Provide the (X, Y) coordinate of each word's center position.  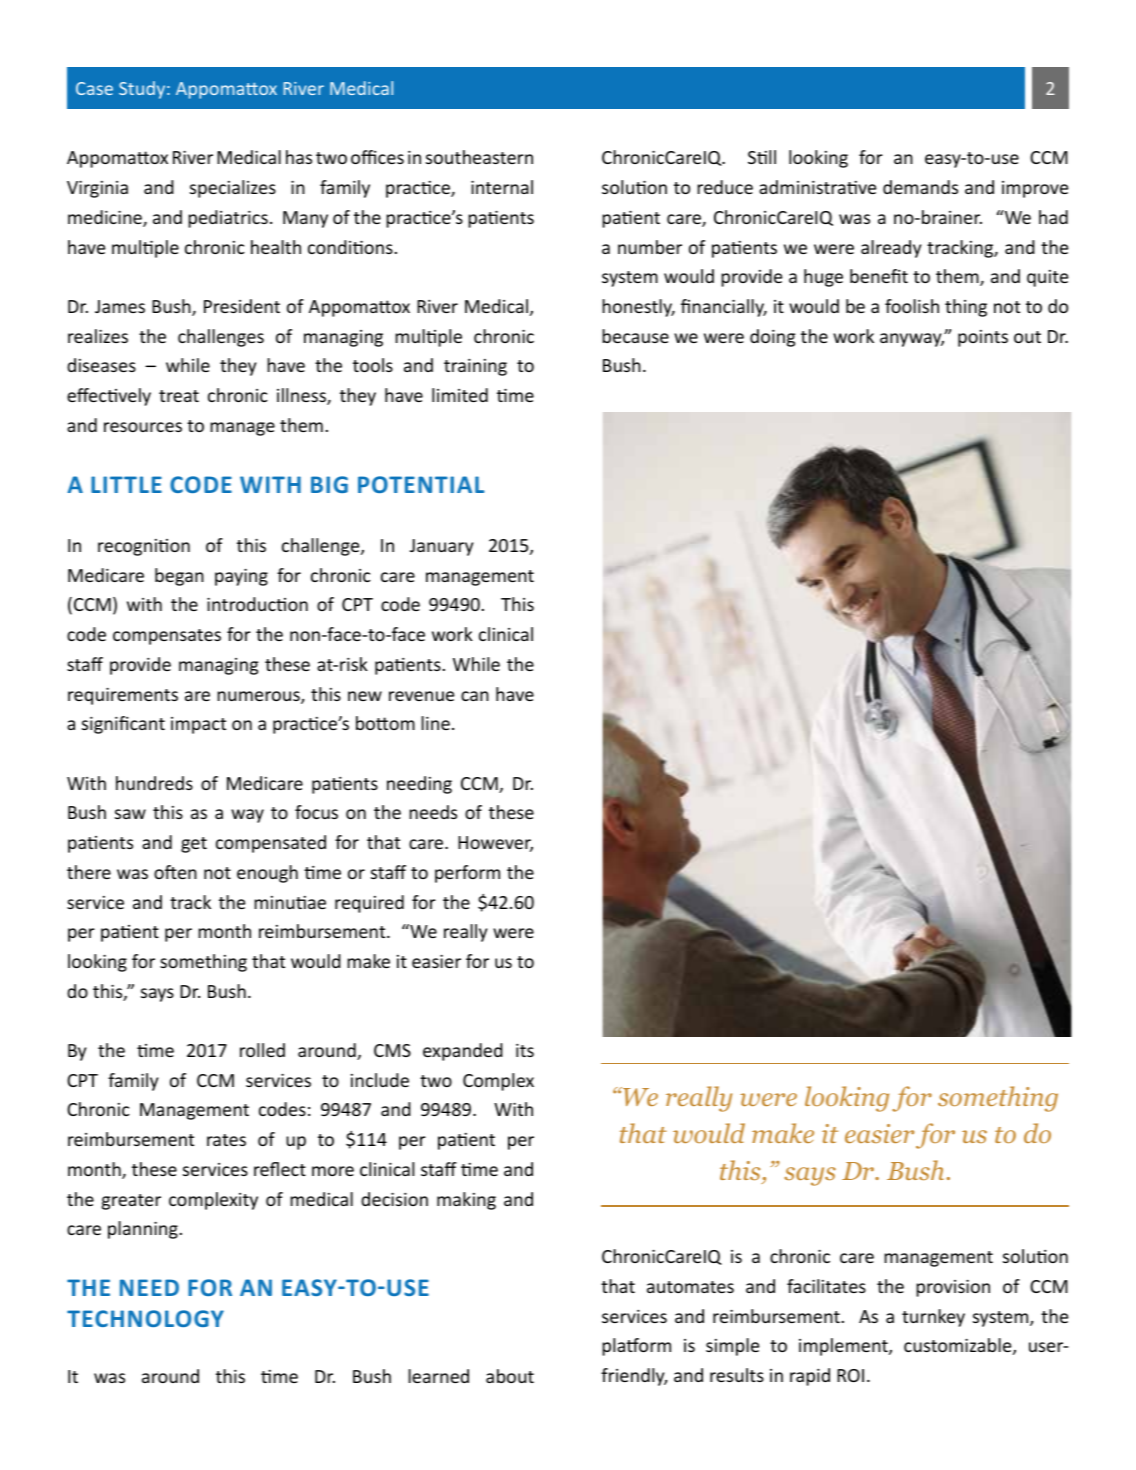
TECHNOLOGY (145, 1318)
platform (636, 1347)
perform (467, 874)
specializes (233, 189)
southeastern (479, 157)
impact (198, 725)
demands (920, 187)
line (435, 723)
